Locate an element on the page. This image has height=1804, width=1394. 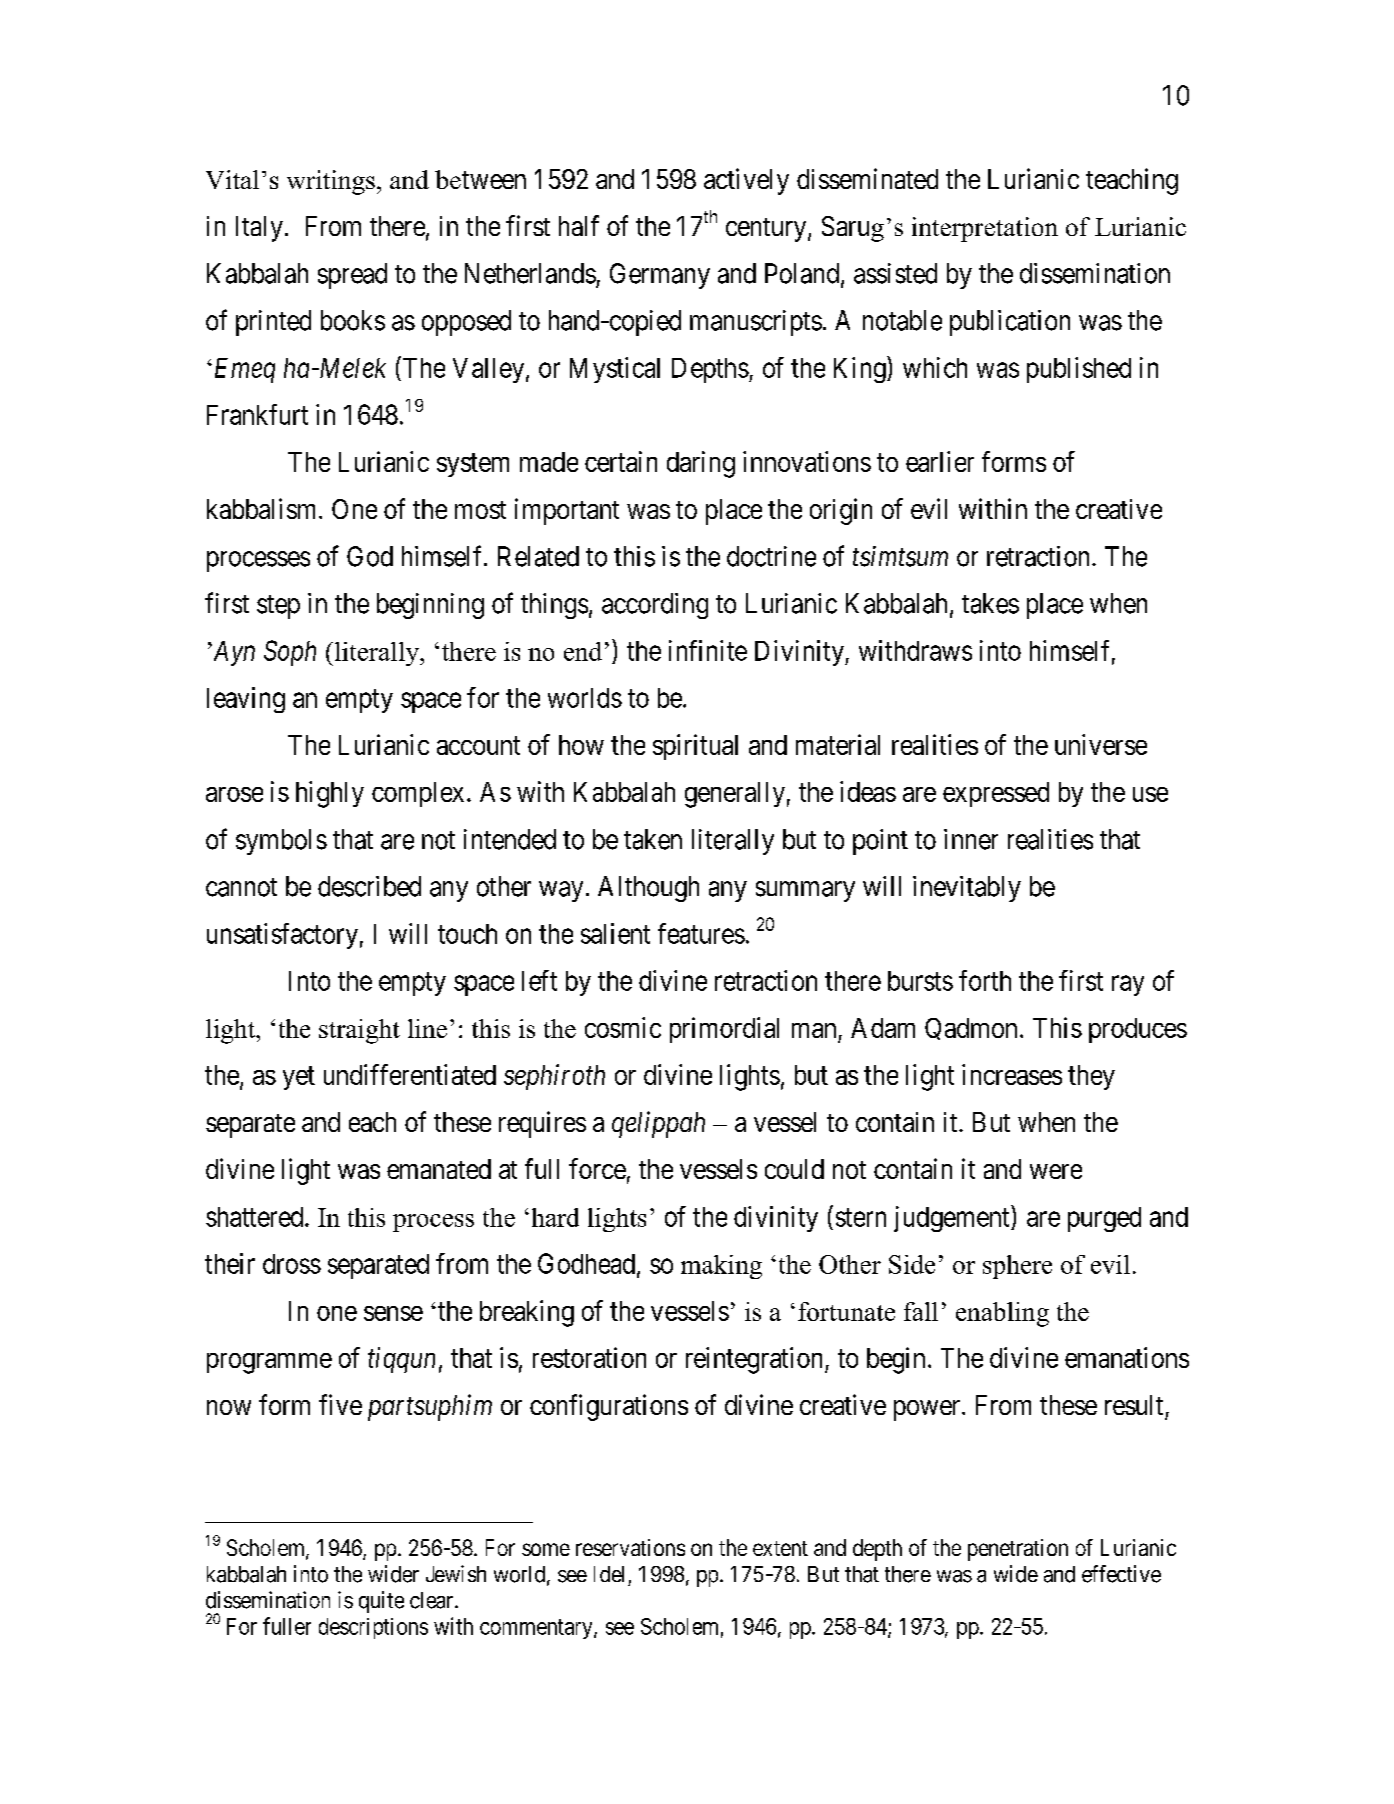
force is located at coordinates (597, 1168).
